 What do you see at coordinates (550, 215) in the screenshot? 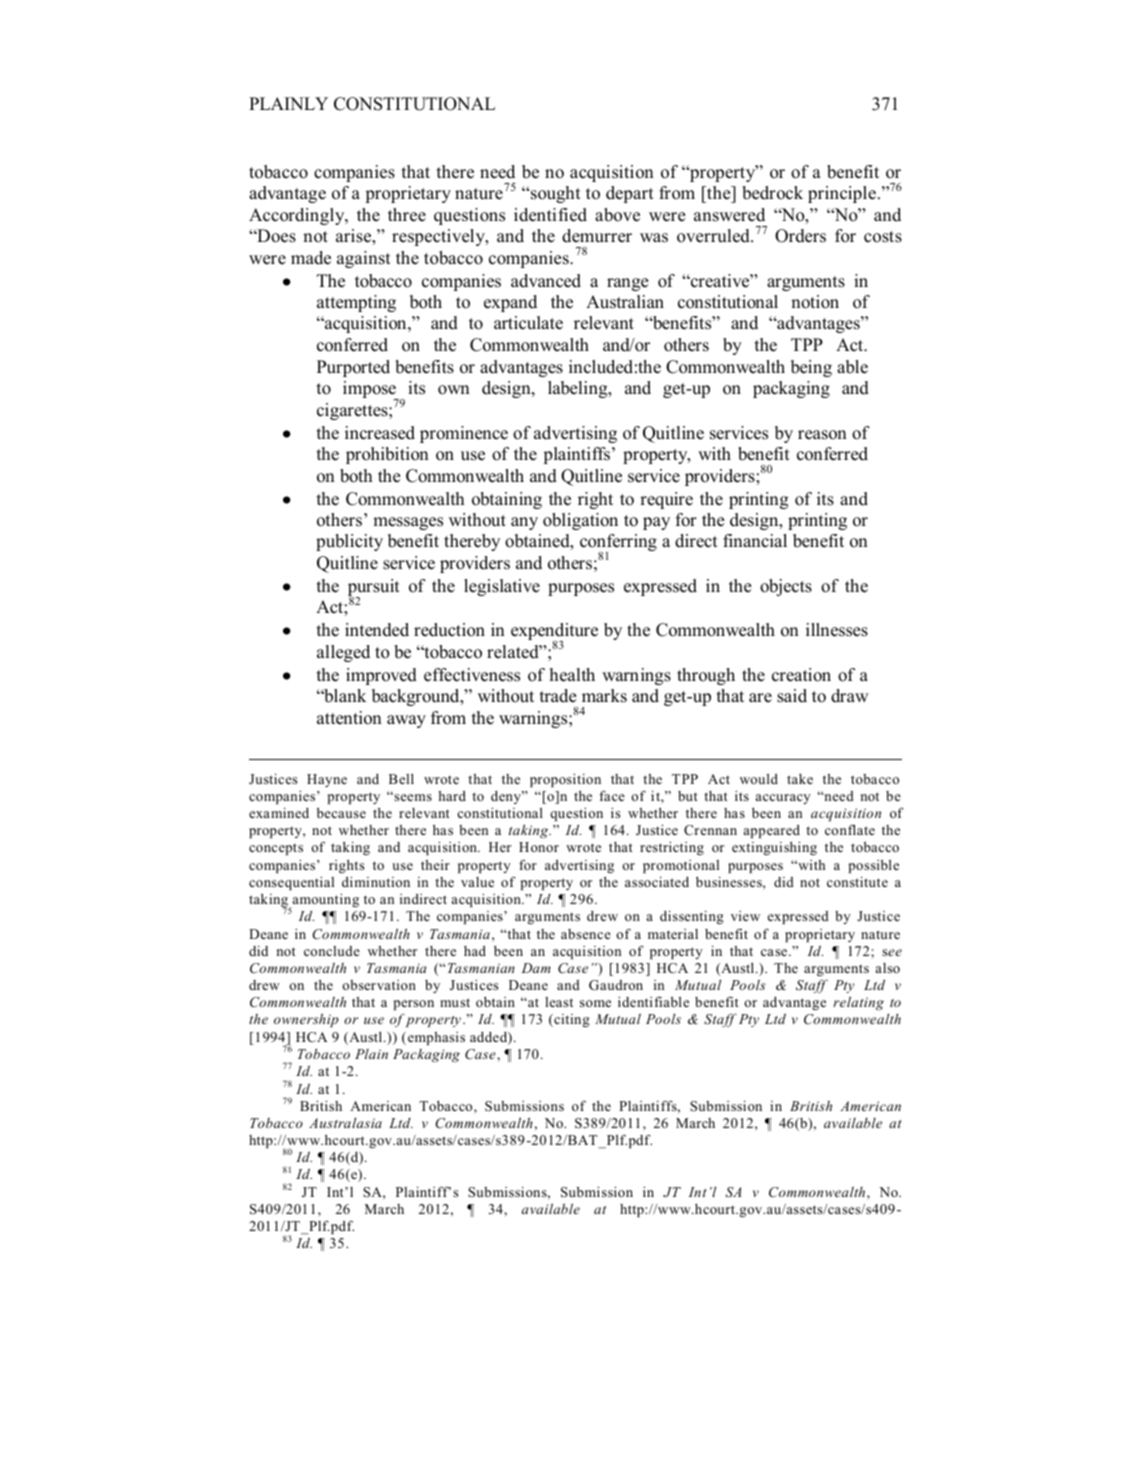
I see `identified` at bounding box center [550, 215].
